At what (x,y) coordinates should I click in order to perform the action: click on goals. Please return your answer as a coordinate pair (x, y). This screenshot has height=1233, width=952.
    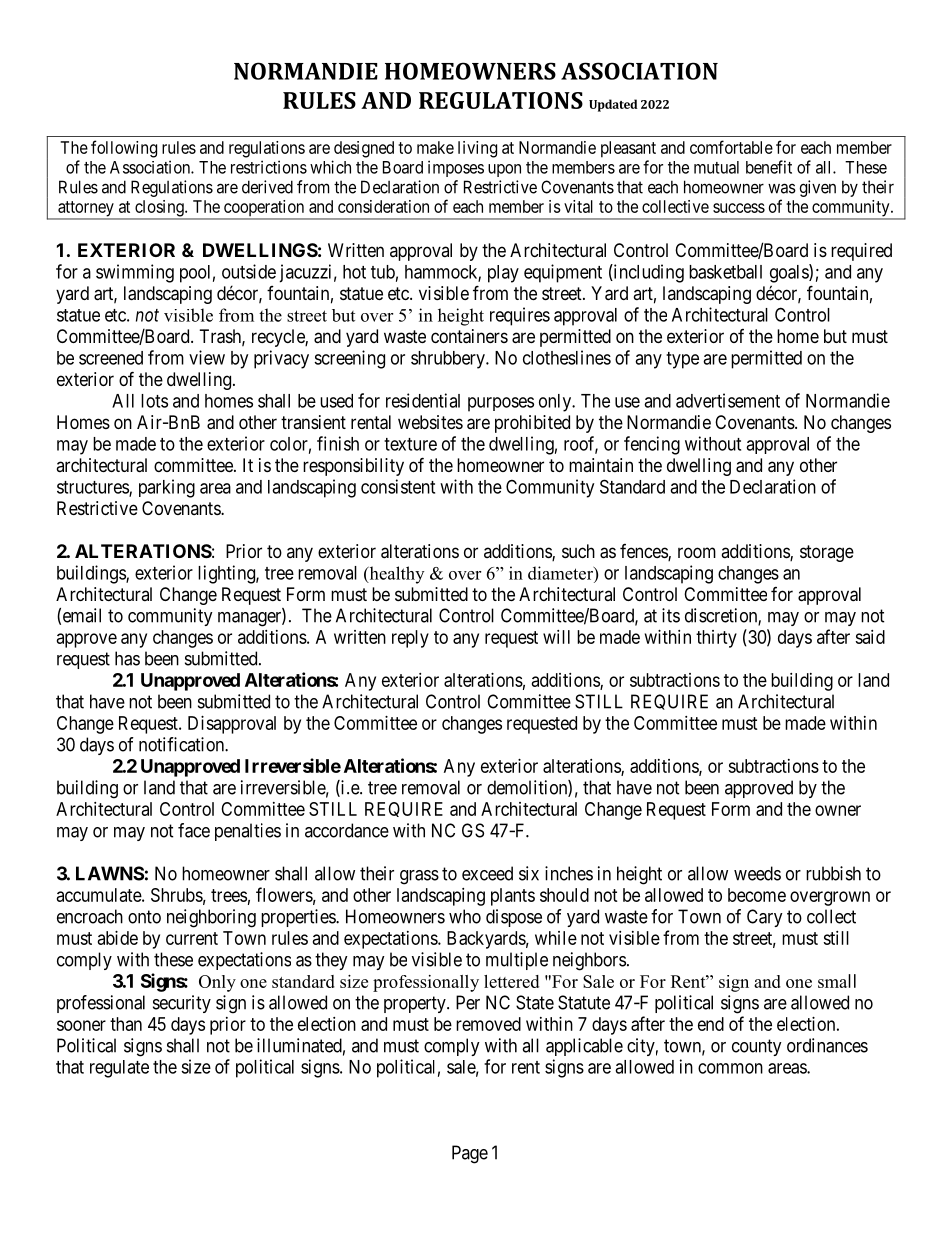
    Looking at the image, I should click on (790, 273).
